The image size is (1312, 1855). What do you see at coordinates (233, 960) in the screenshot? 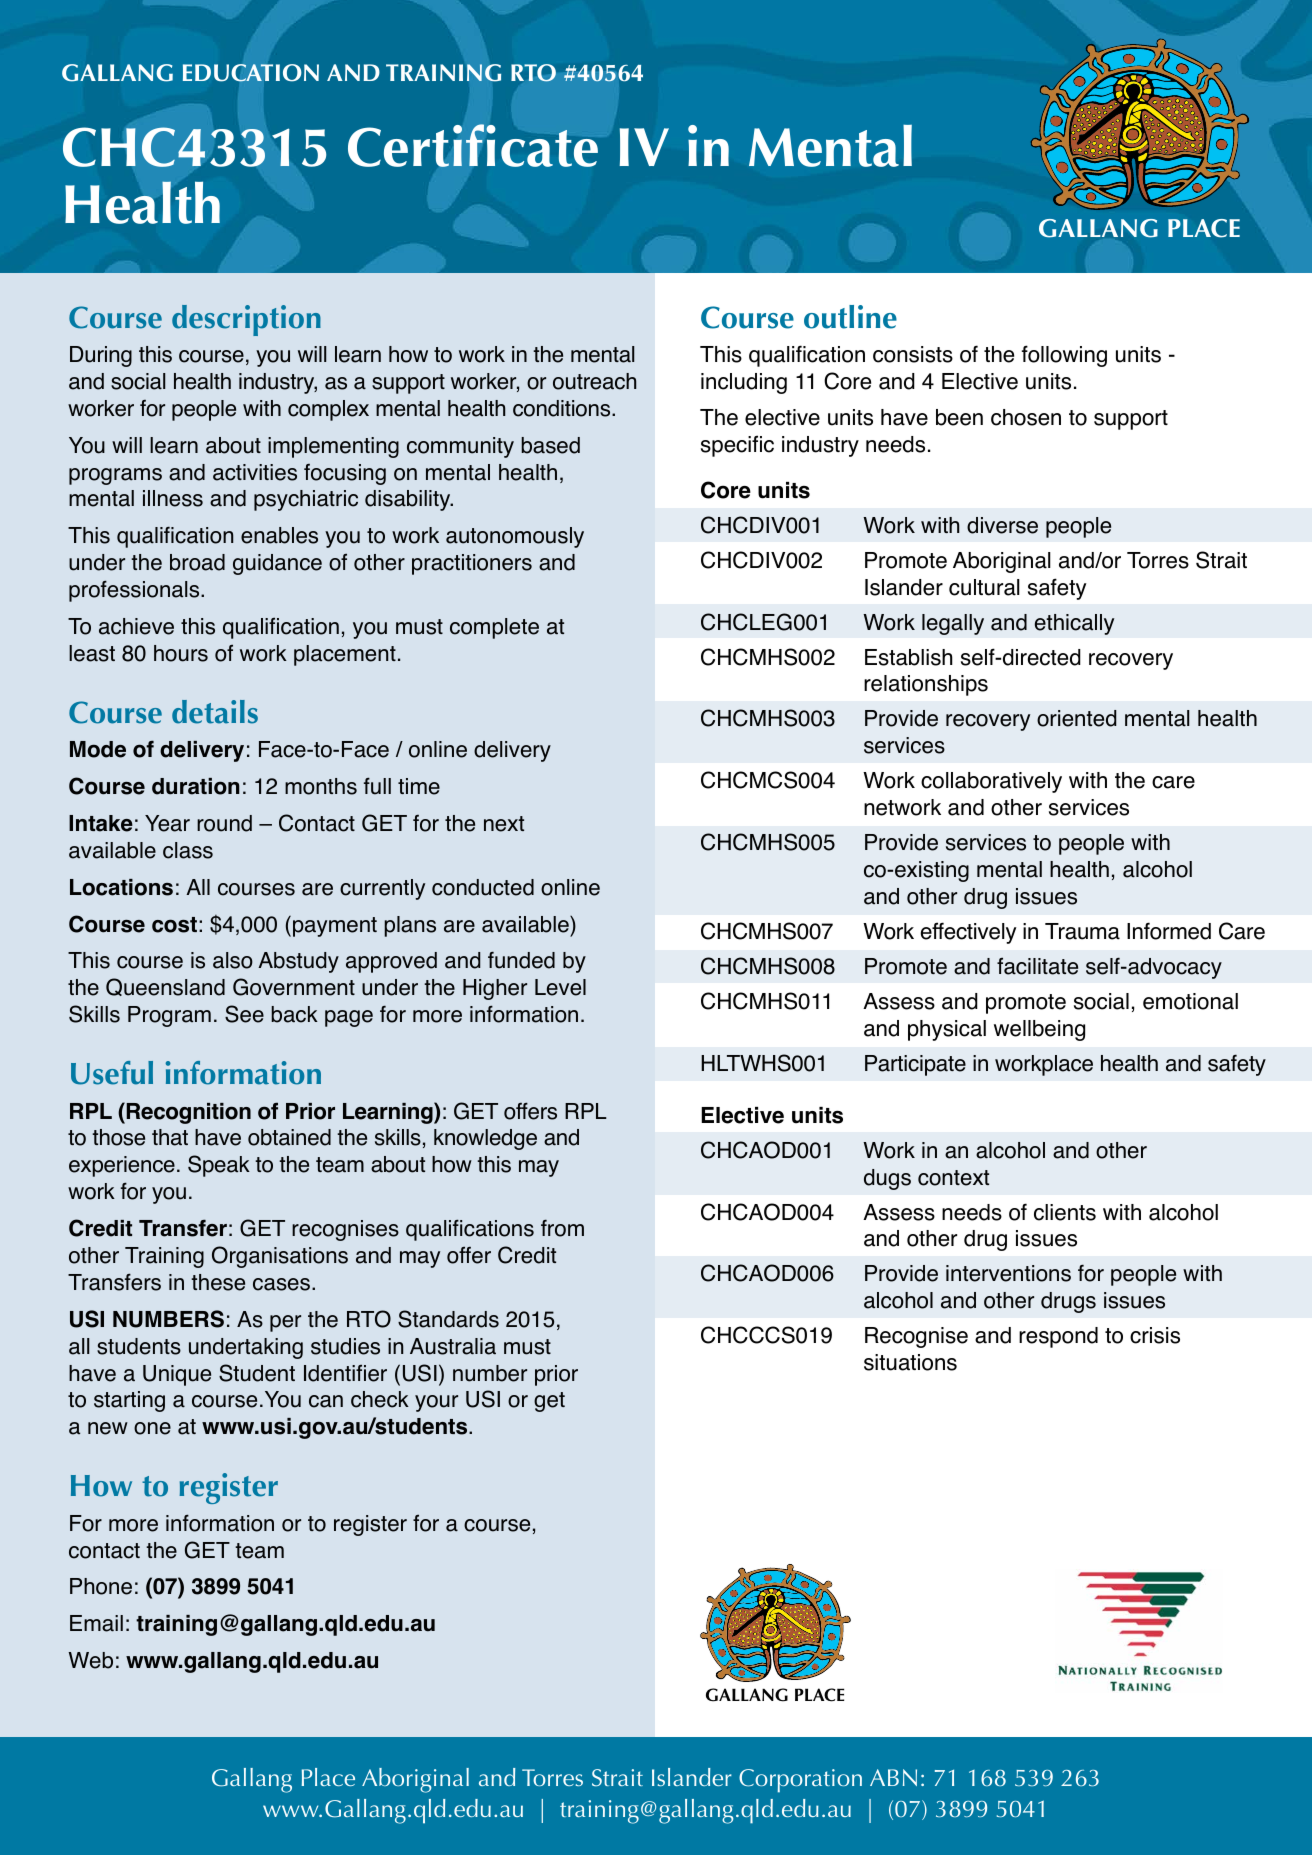
I see `also` at bounding box center [233, 960].
